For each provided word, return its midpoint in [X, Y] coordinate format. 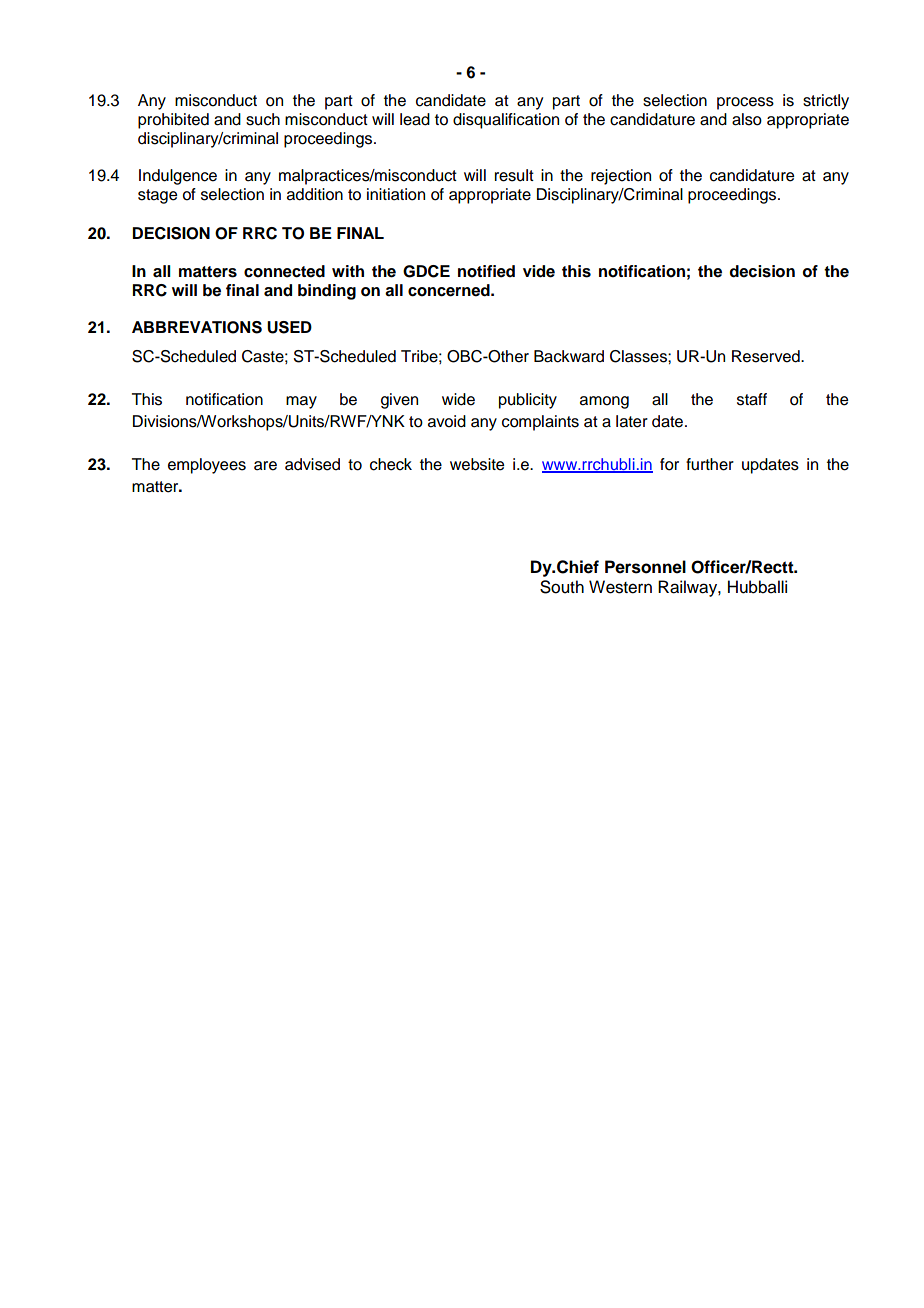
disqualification [506, 121]
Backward [569, 356]
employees [207, 466]
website [477, 464]
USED [289, 327]
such [263, 119]
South [562, 587]
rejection [621, 177]
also [747, 119]
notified [486, 271]
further [710, 464]
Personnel [645, 567]
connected [284, 271]
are [265, 466]
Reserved [767, 356]
